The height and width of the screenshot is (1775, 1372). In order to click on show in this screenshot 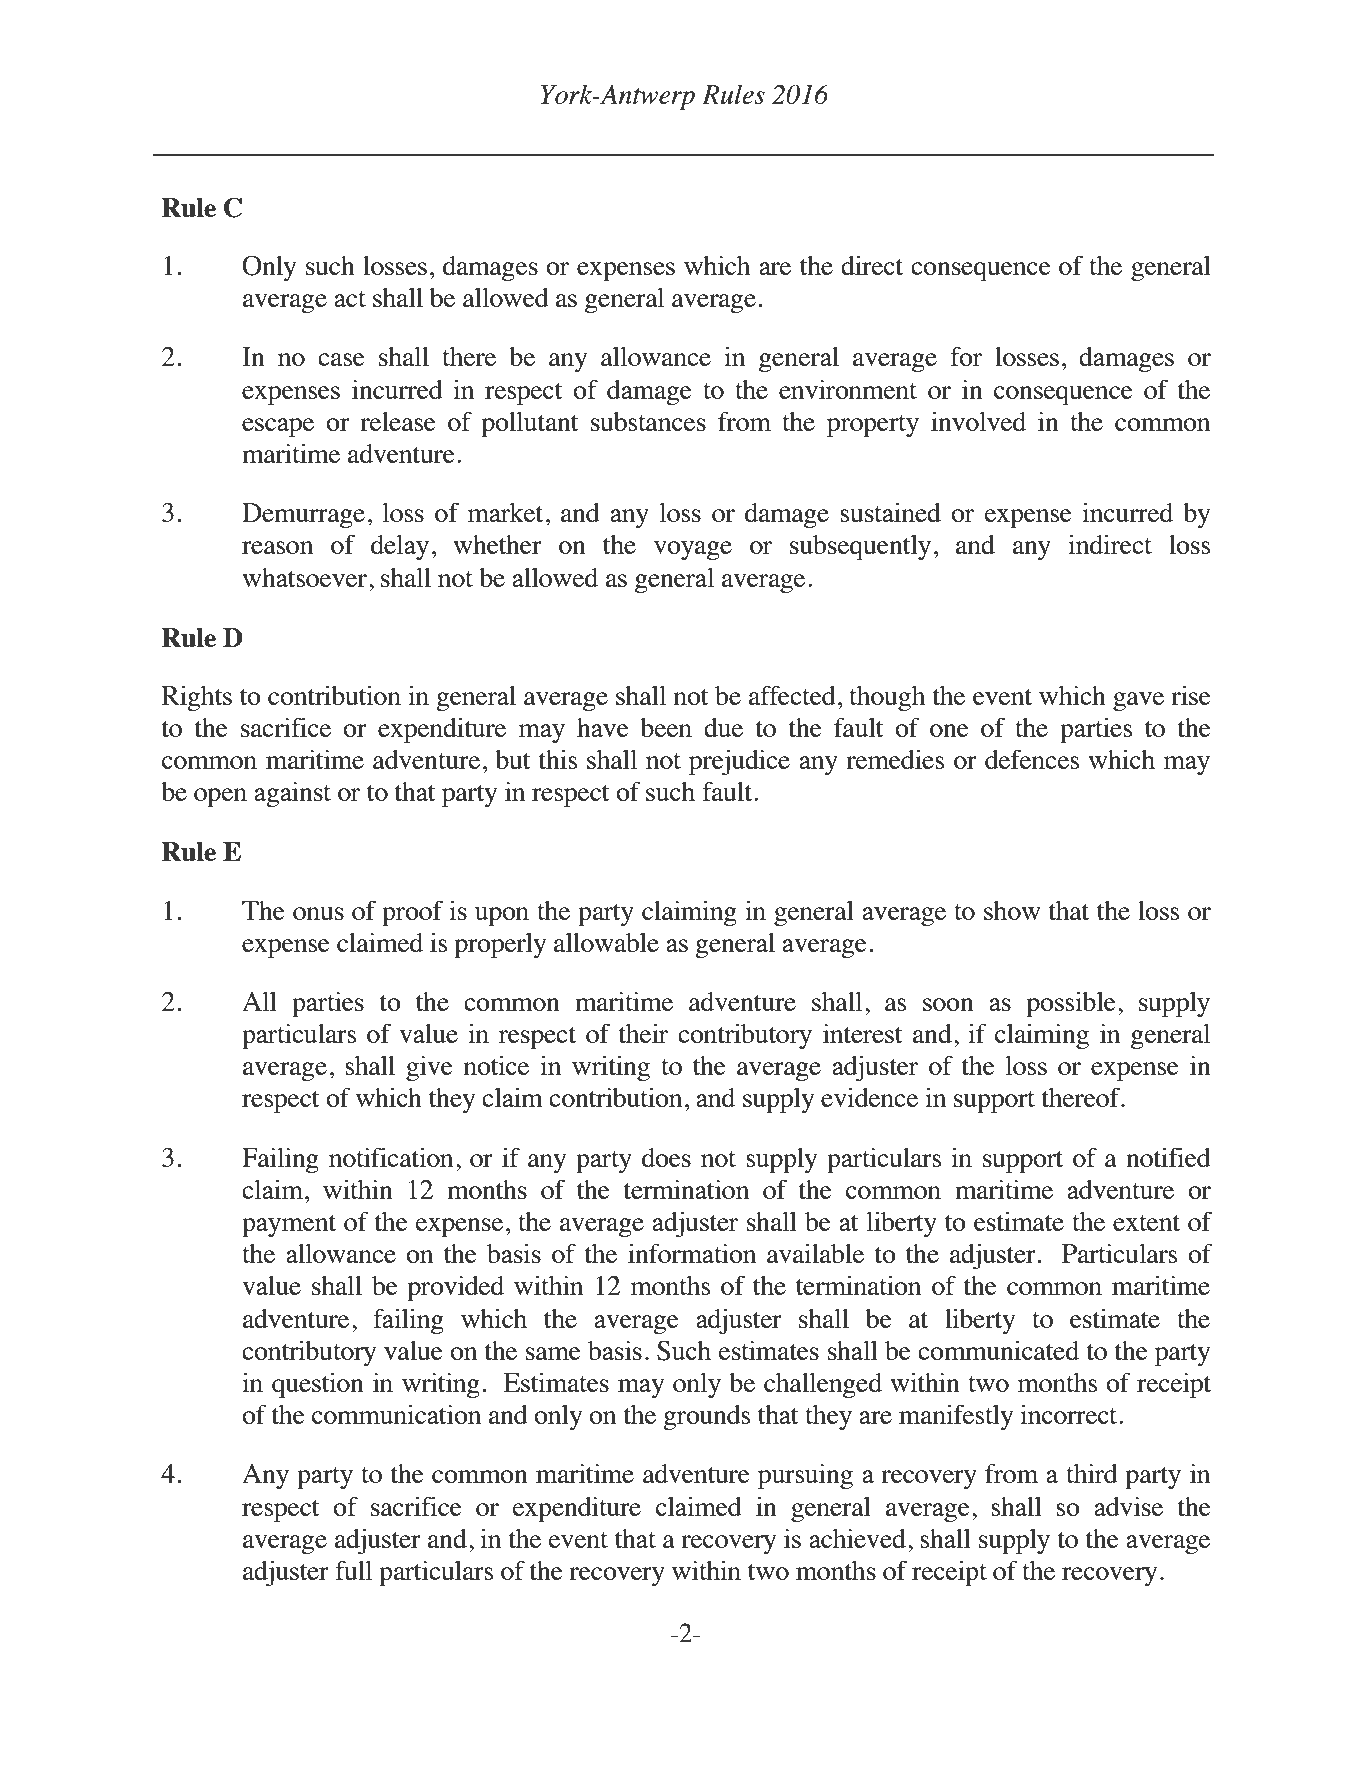, I will do `click(1012, 910)`.
